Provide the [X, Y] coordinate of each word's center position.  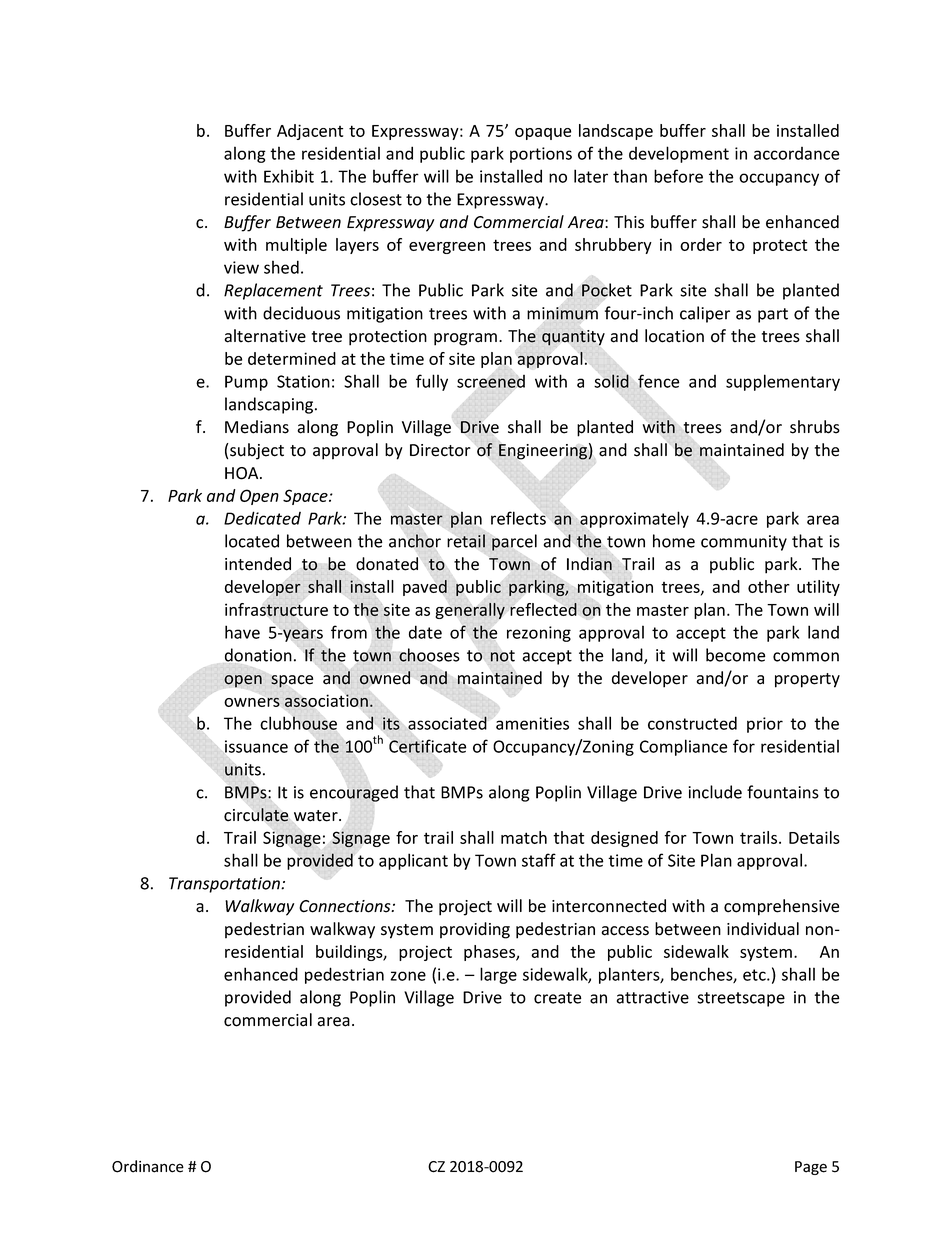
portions [541, 155]
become [735, 655]
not [503, 656]
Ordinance [148, 1166]
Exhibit [289, 176]
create [557, 998]
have [242, 632]
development [679, 154]
